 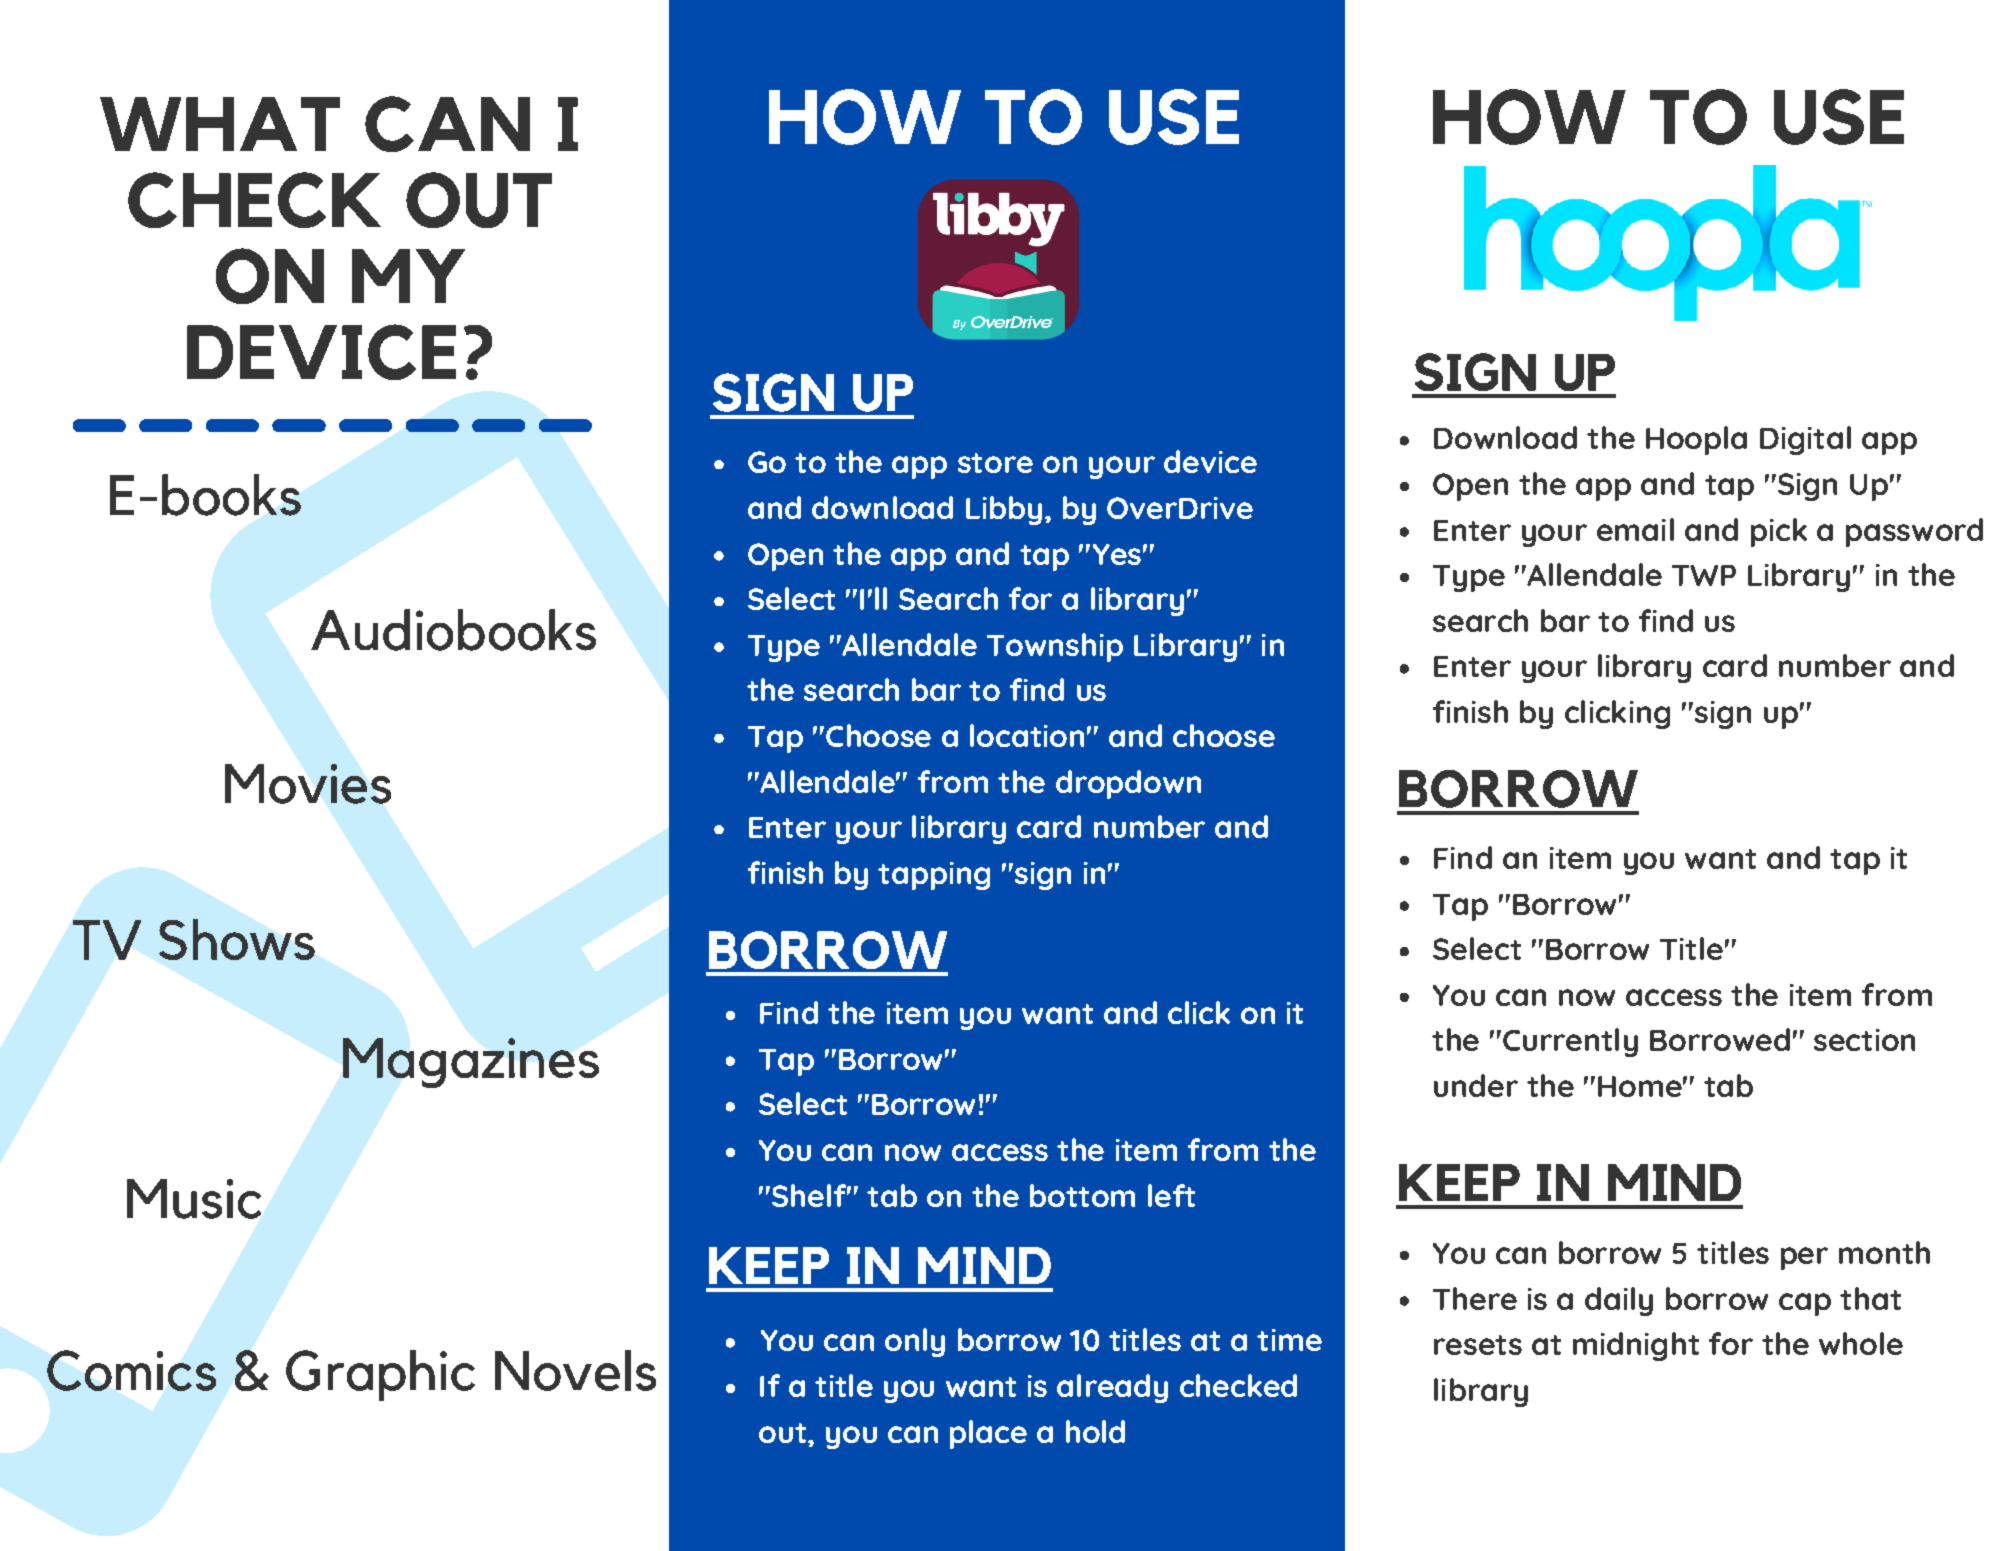 I want to click on Libby, so click(x=1004, y=510).
